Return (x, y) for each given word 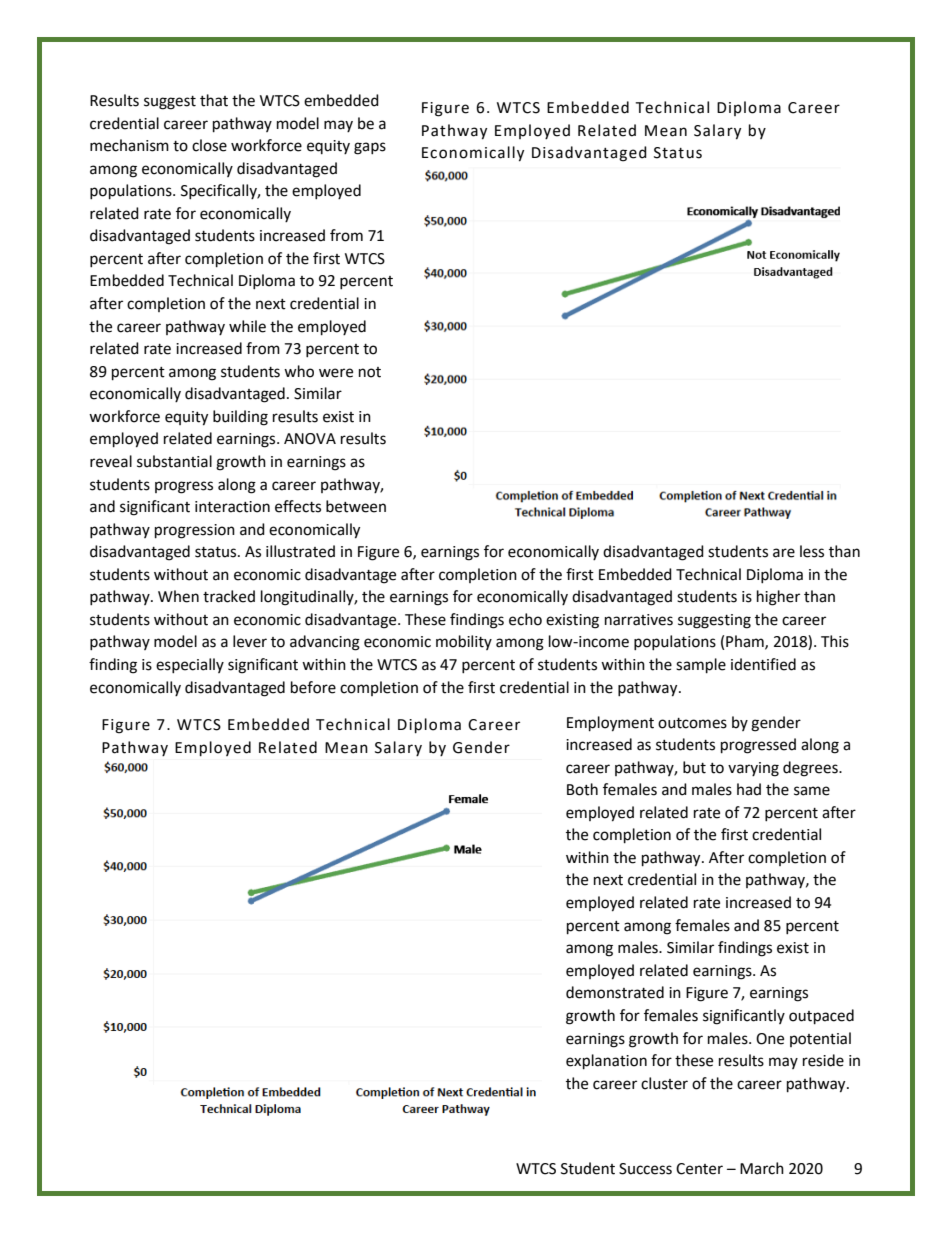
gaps (370, 148)
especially (190, 665)
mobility (464, 642)
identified (763, 664)
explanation (606, 1062)
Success (645, 1169)
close (209, 145)
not (370, 372)
